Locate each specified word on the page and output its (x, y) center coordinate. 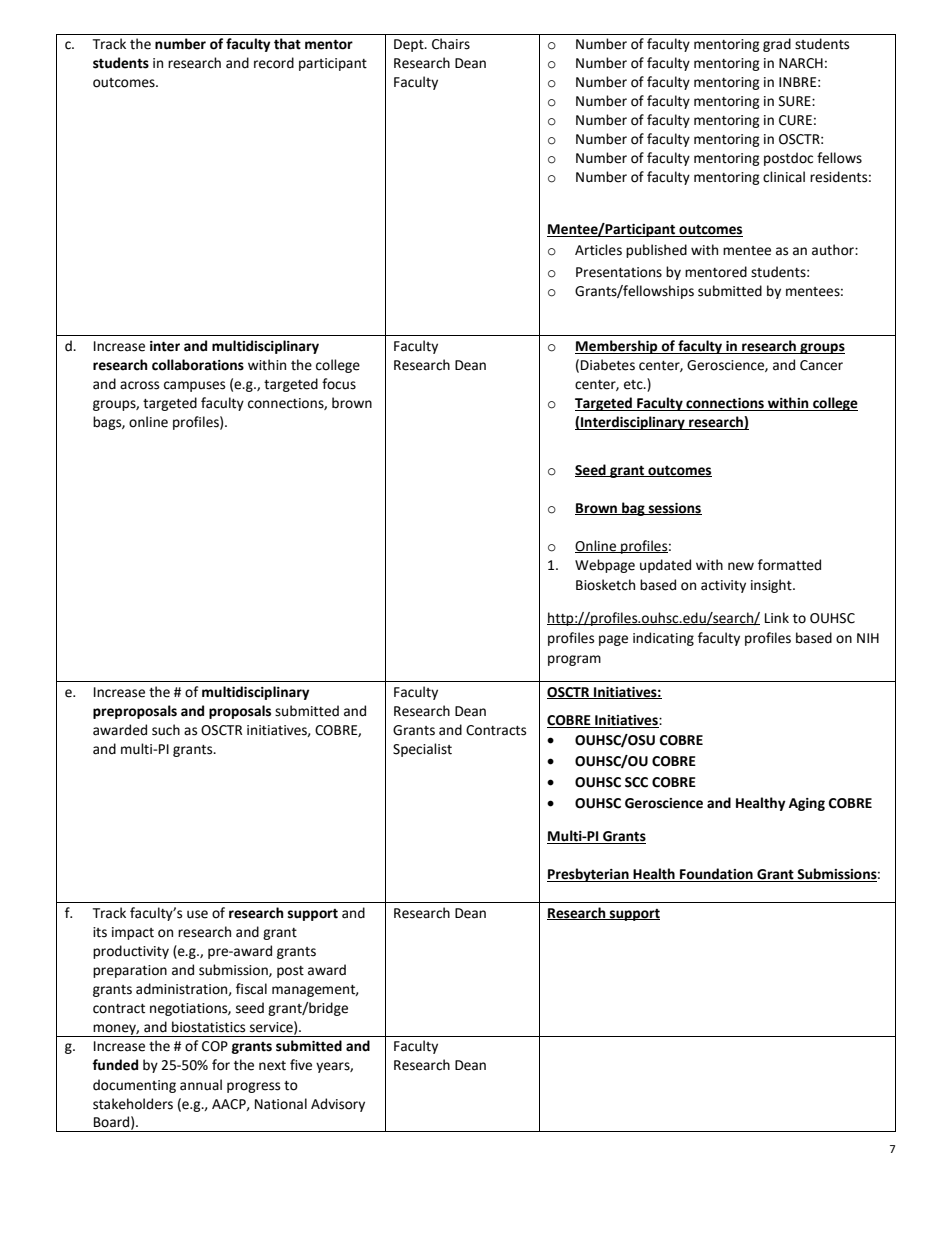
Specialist (422, 750)
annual (201, 1085)
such (166, 730)
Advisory (338, 1105)
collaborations (198, 365)
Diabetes (608, 365)
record (274, 63)
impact (133, 933)
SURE (796, 101)
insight (772, 586)
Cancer (821, 365)
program (574, 660)
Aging (807, 804)
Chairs (451, 44)
